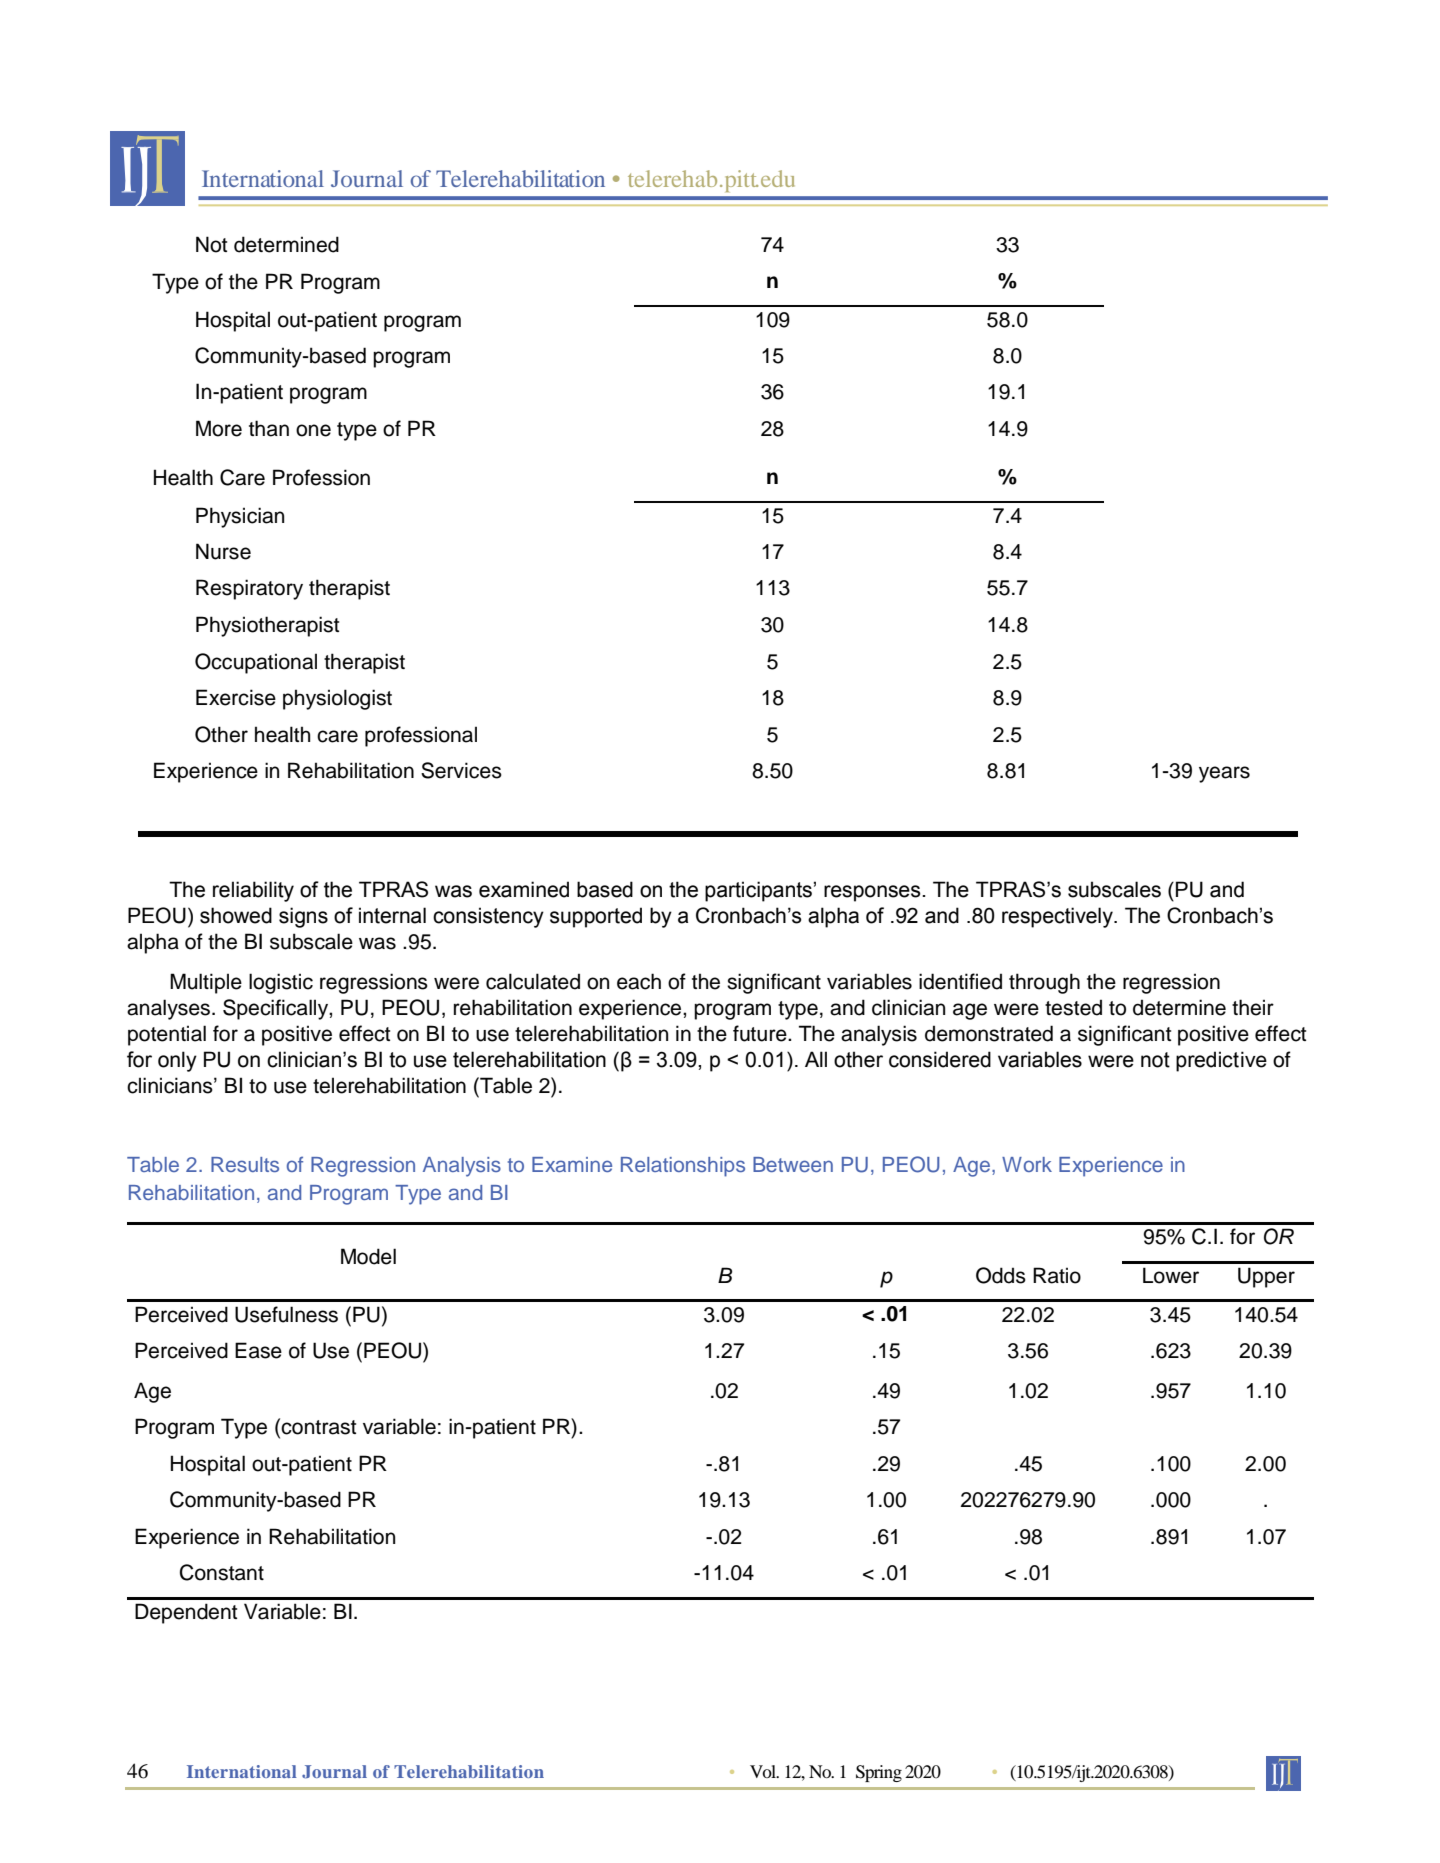 The width and height of the screenshot is (1440, 1863). What do you see at coordinates (186, 1613) in the screenshot?
I see `Dependent` at bounding box center [186, 1613].
